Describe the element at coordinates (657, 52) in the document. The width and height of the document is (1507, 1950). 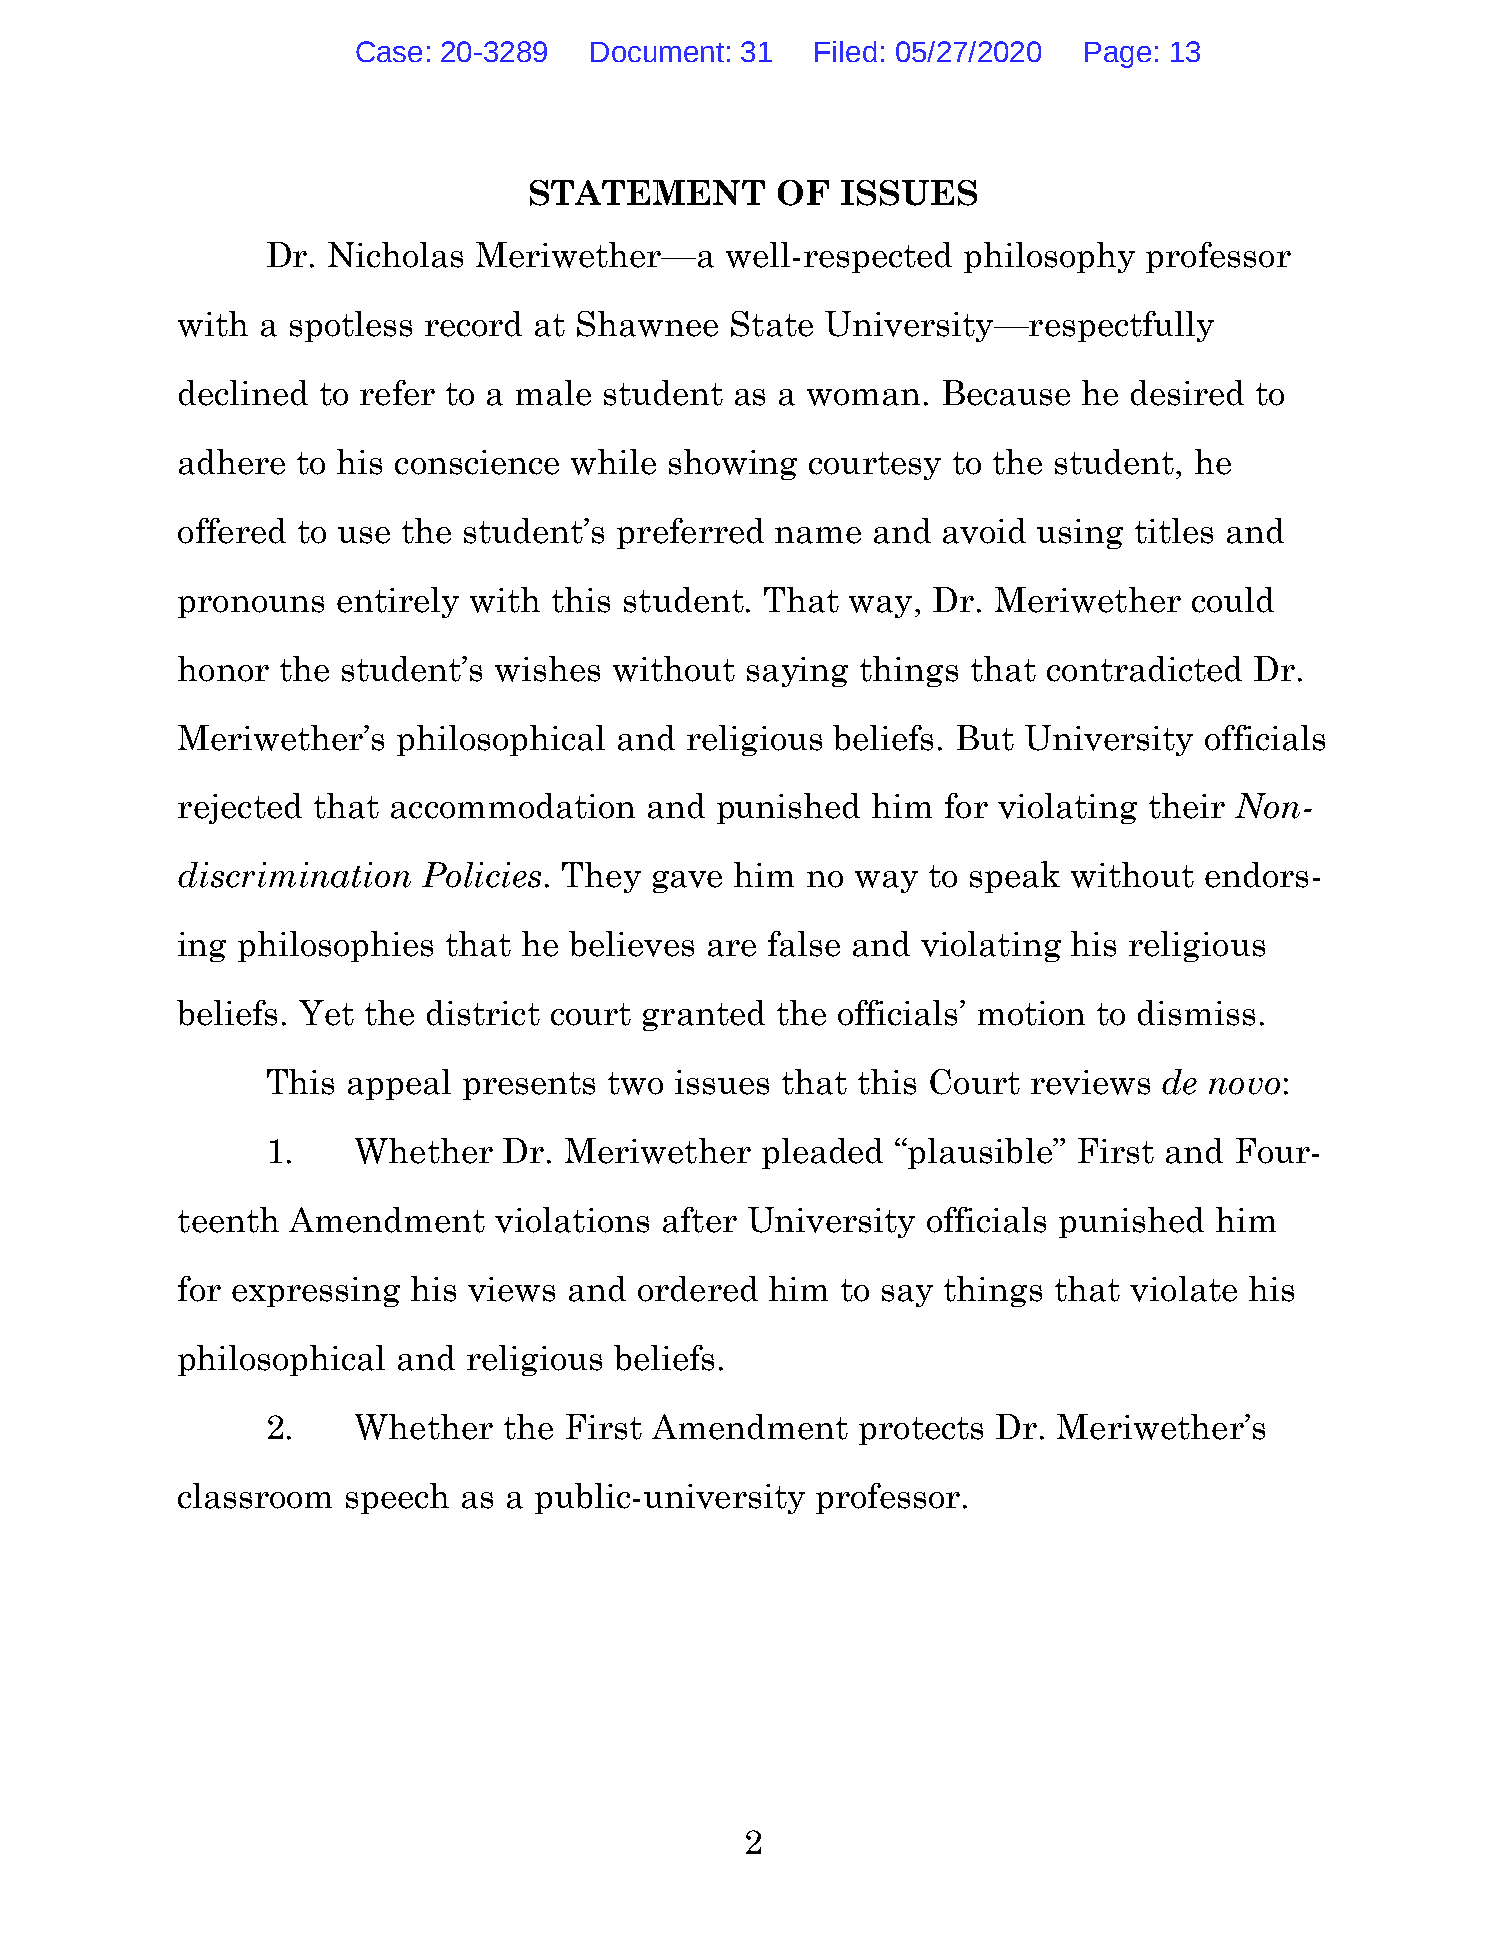
I see `Document` at that location.
